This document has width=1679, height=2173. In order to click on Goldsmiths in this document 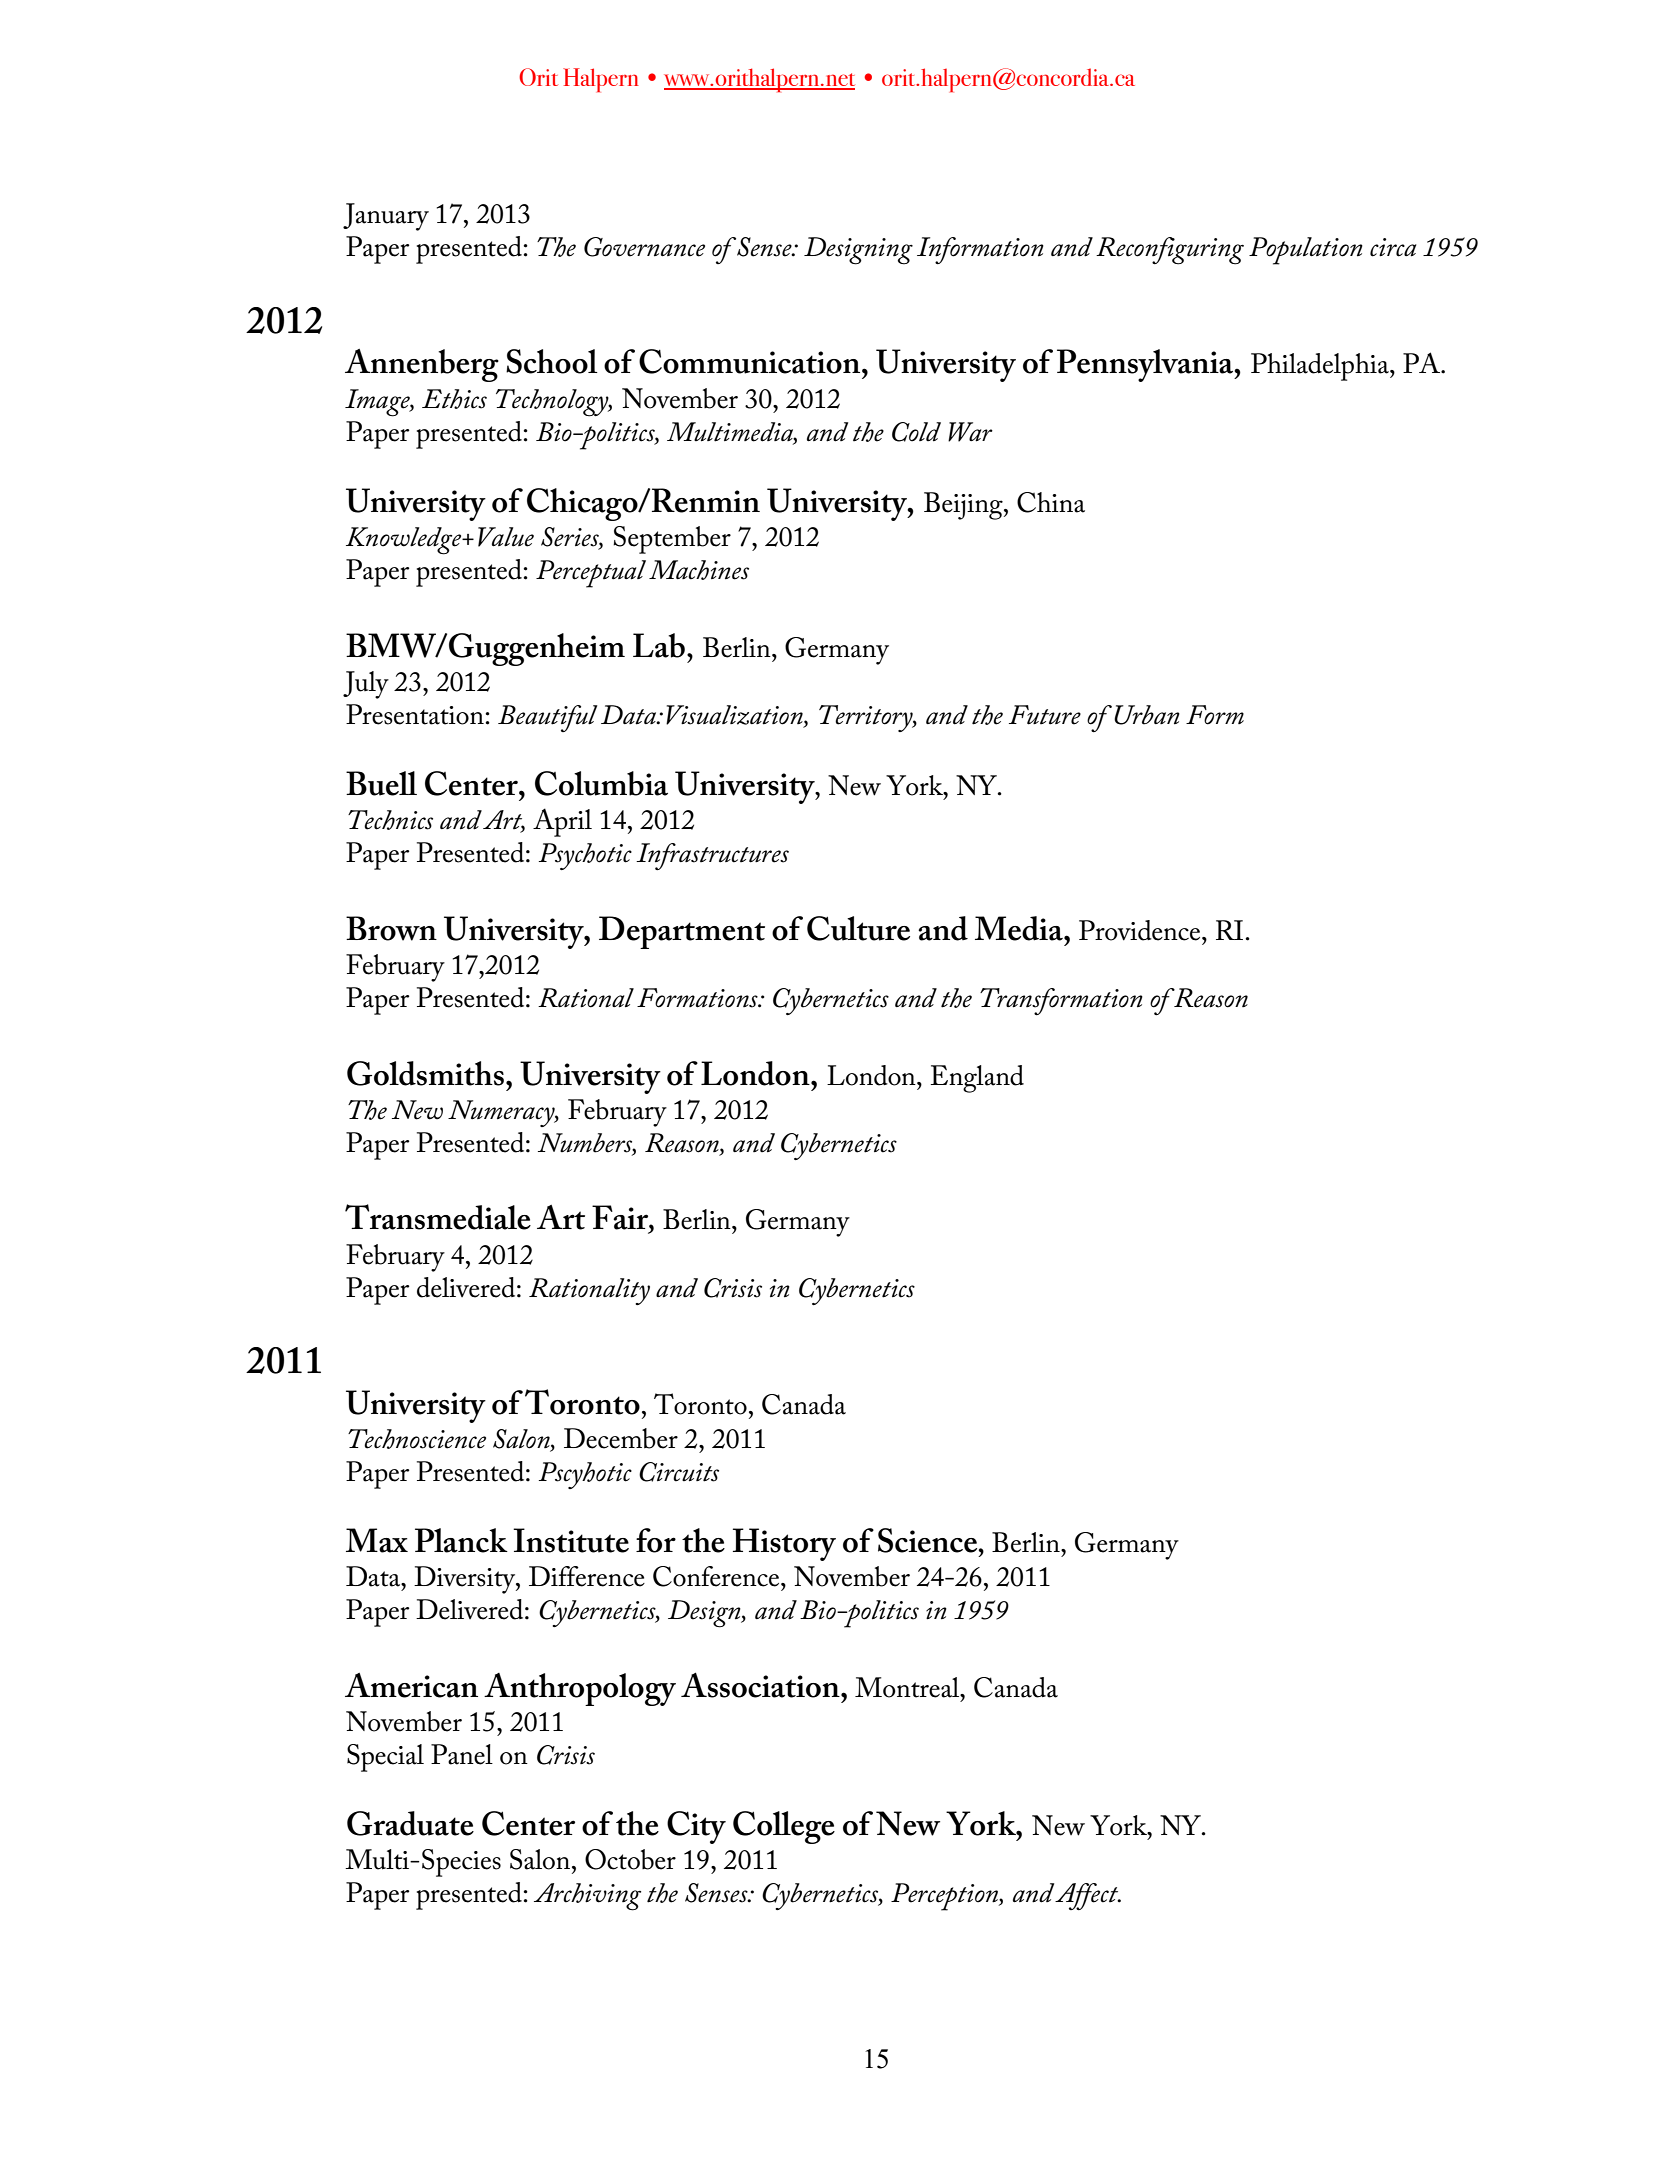, I will do `click(425, 1073)`.
